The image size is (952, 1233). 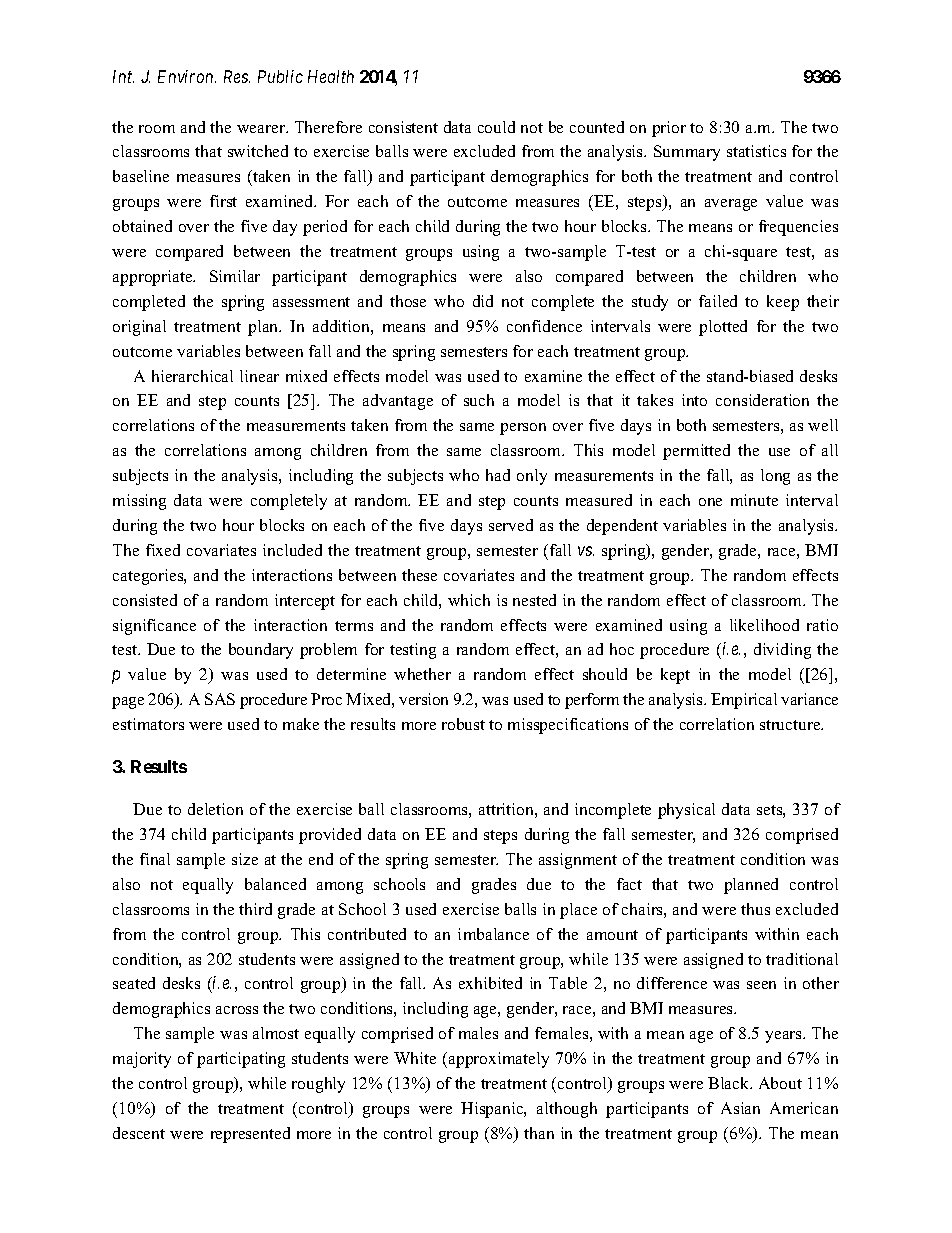 I want to click on could, so click(x=496, y=127).
